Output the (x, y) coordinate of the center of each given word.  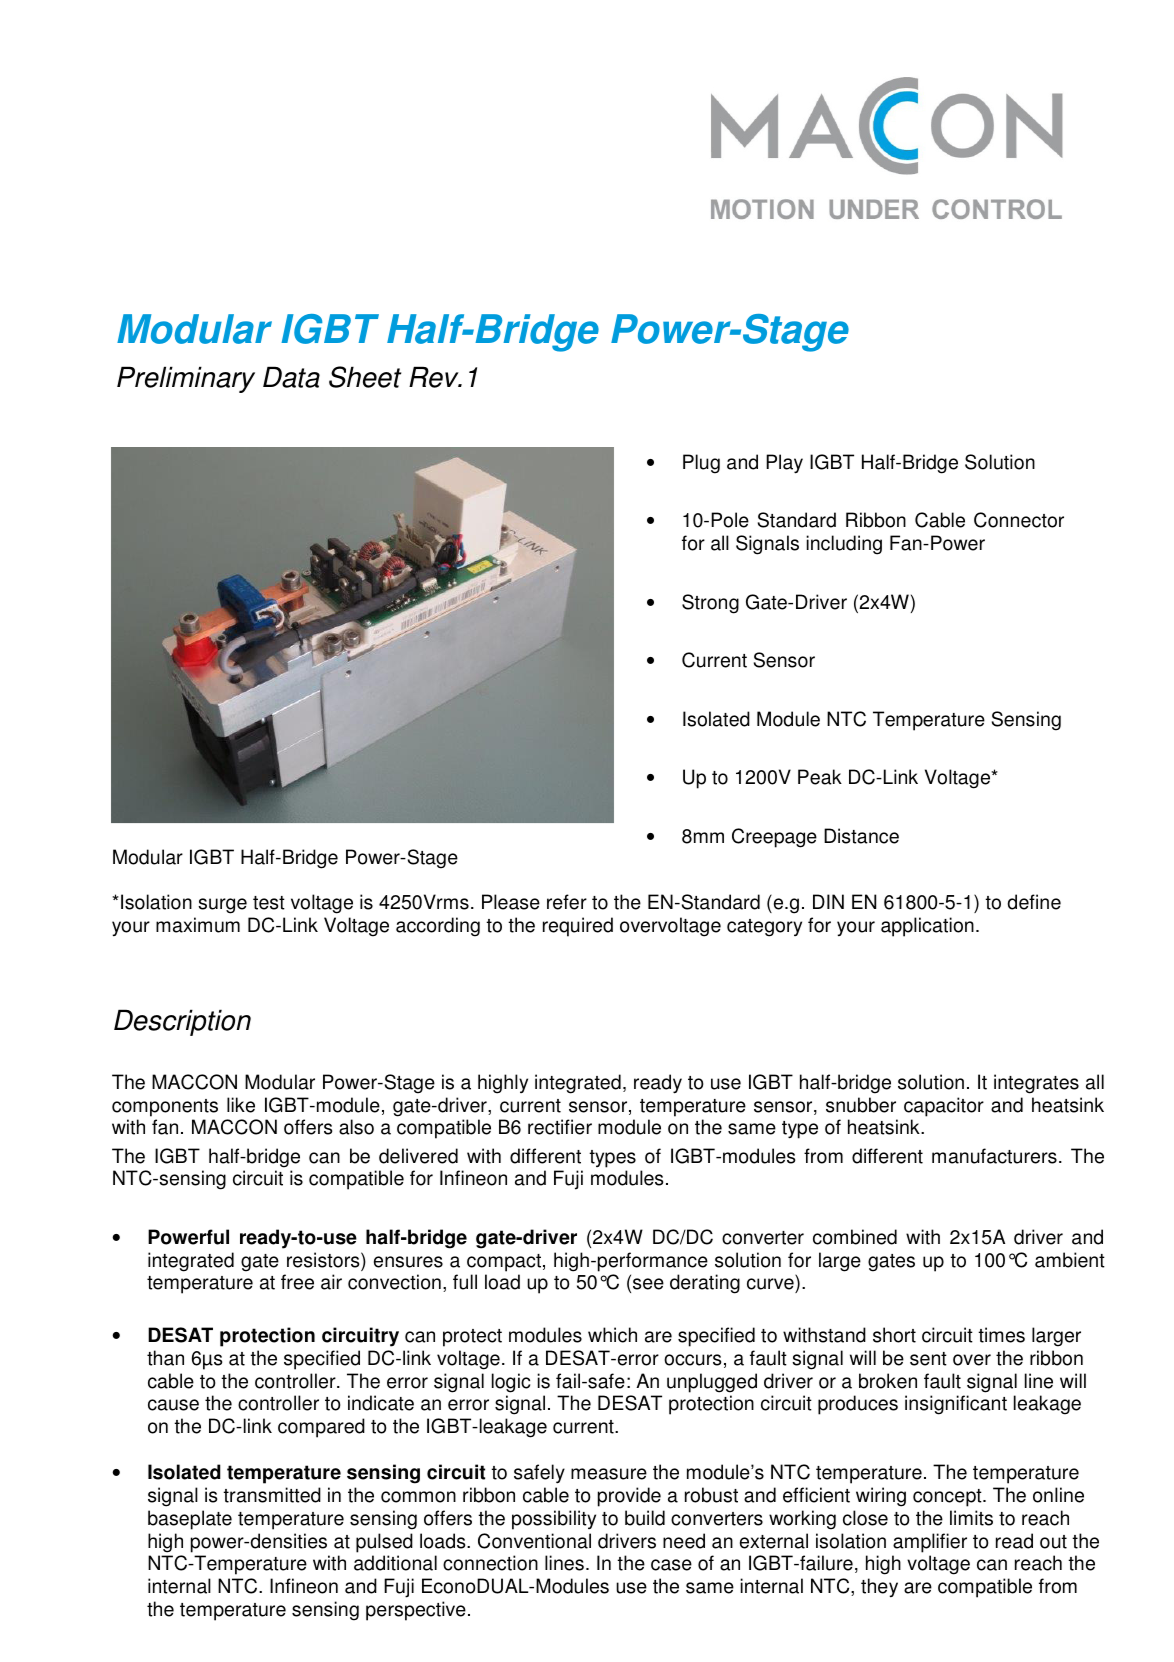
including (844, 545)
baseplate (190, 1520)
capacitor (944, 1107)
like (241, 1105)
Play (784, 464)
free (297, 1282)
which (612, 1335)
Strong (710, 604)
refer (567, 902)
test (269, 903)
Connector (1019, 520)
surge (222, 906)
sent (928, 1359)
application (927, 927)
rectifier (560, 1127)
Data (291, 377)
